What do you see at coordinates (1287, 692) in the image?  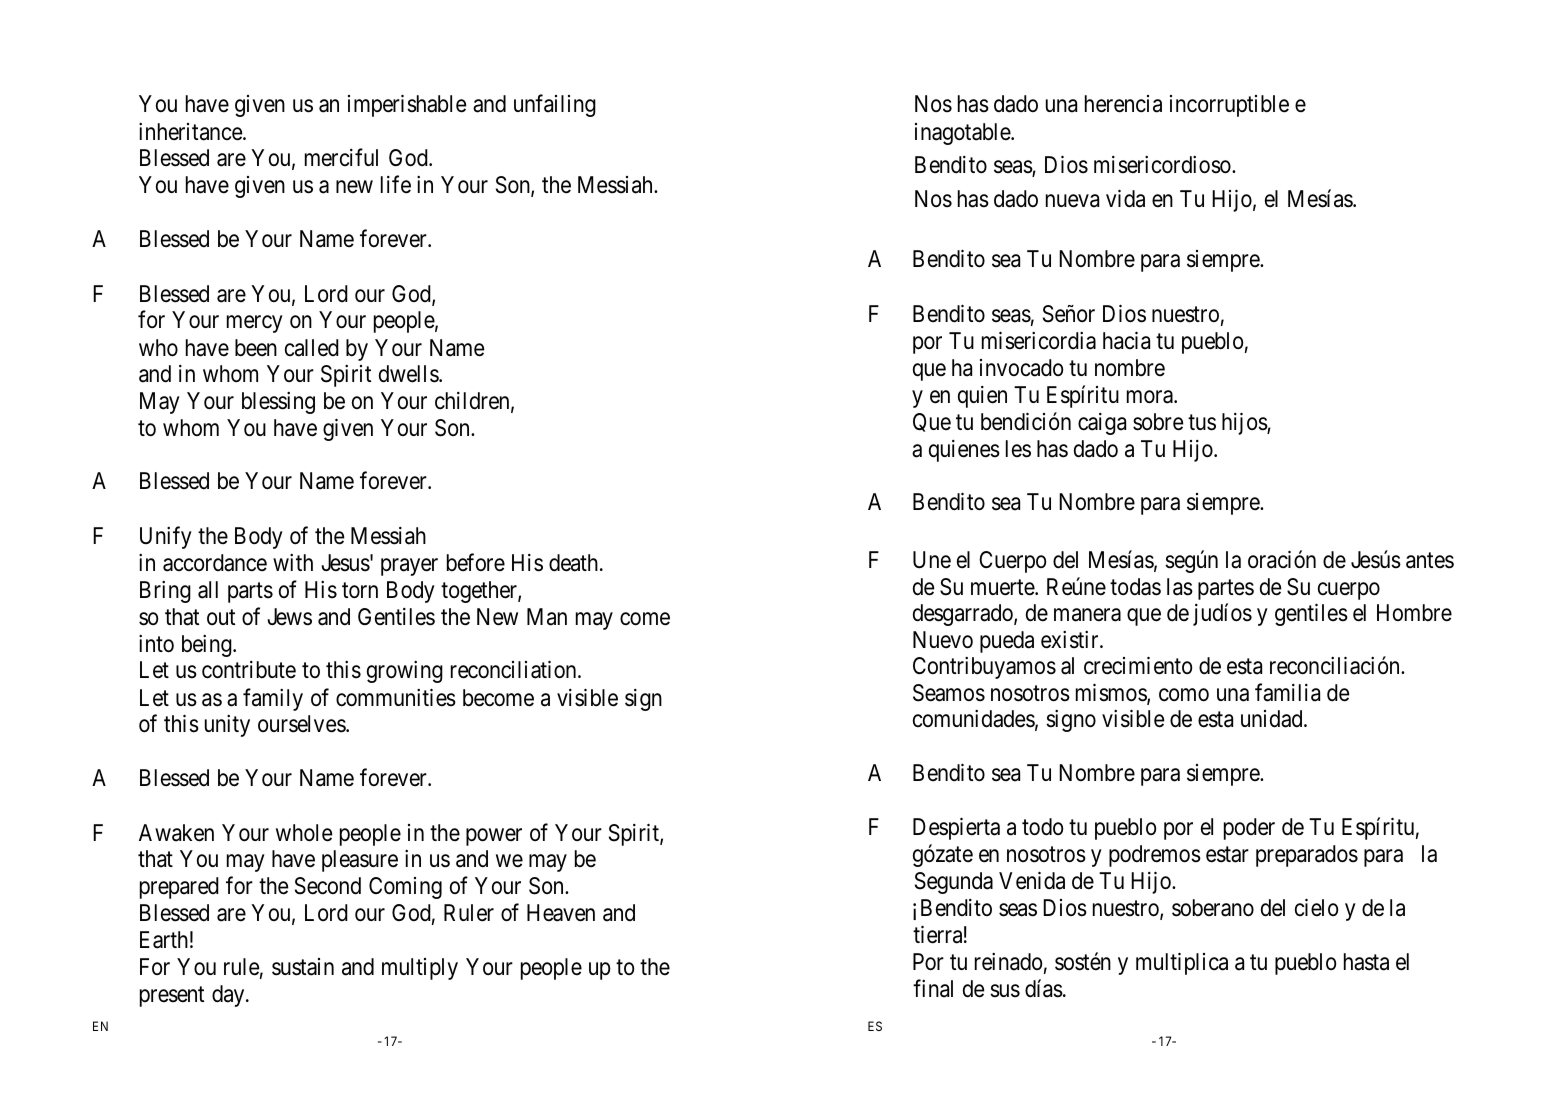 I see `familia` at bounding box center [1287, 692].
